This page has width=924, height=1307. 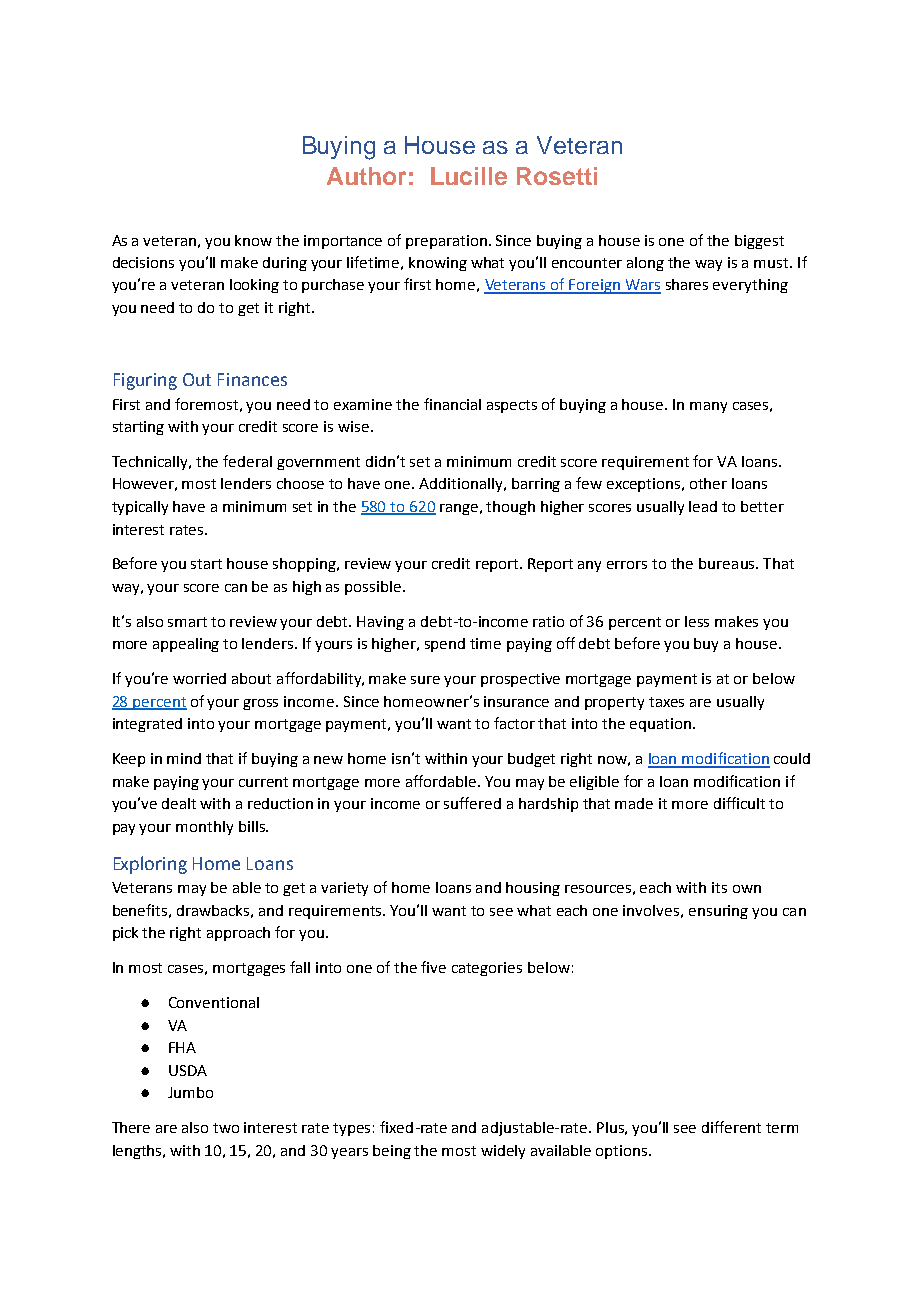 I want to click on Lucille, so click(x=469, y=176).
